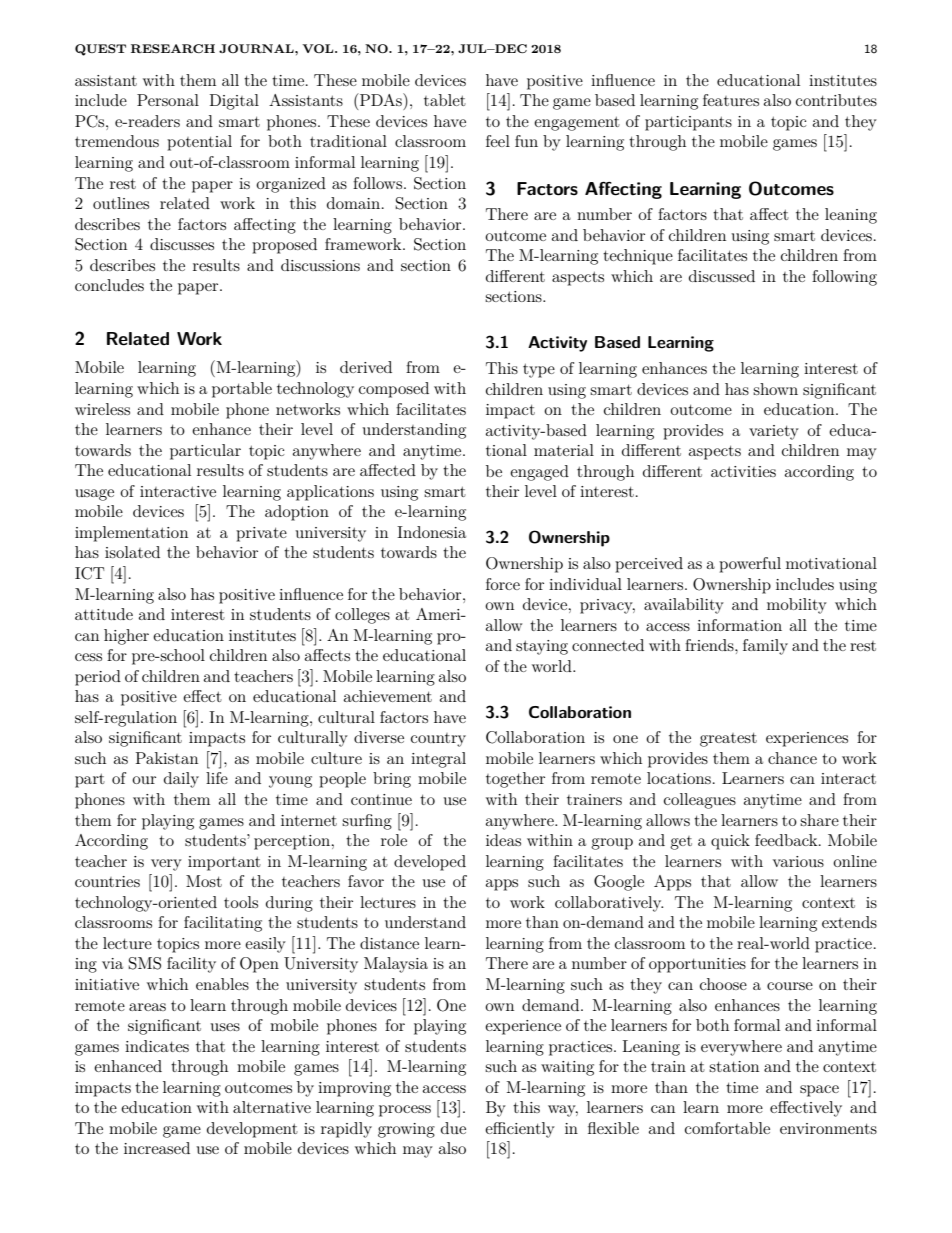 The image size is (952, 1233). What do you see at coordinates (503, 584) in the screenshot?
I see `force` at bounding box center [503, 584].
